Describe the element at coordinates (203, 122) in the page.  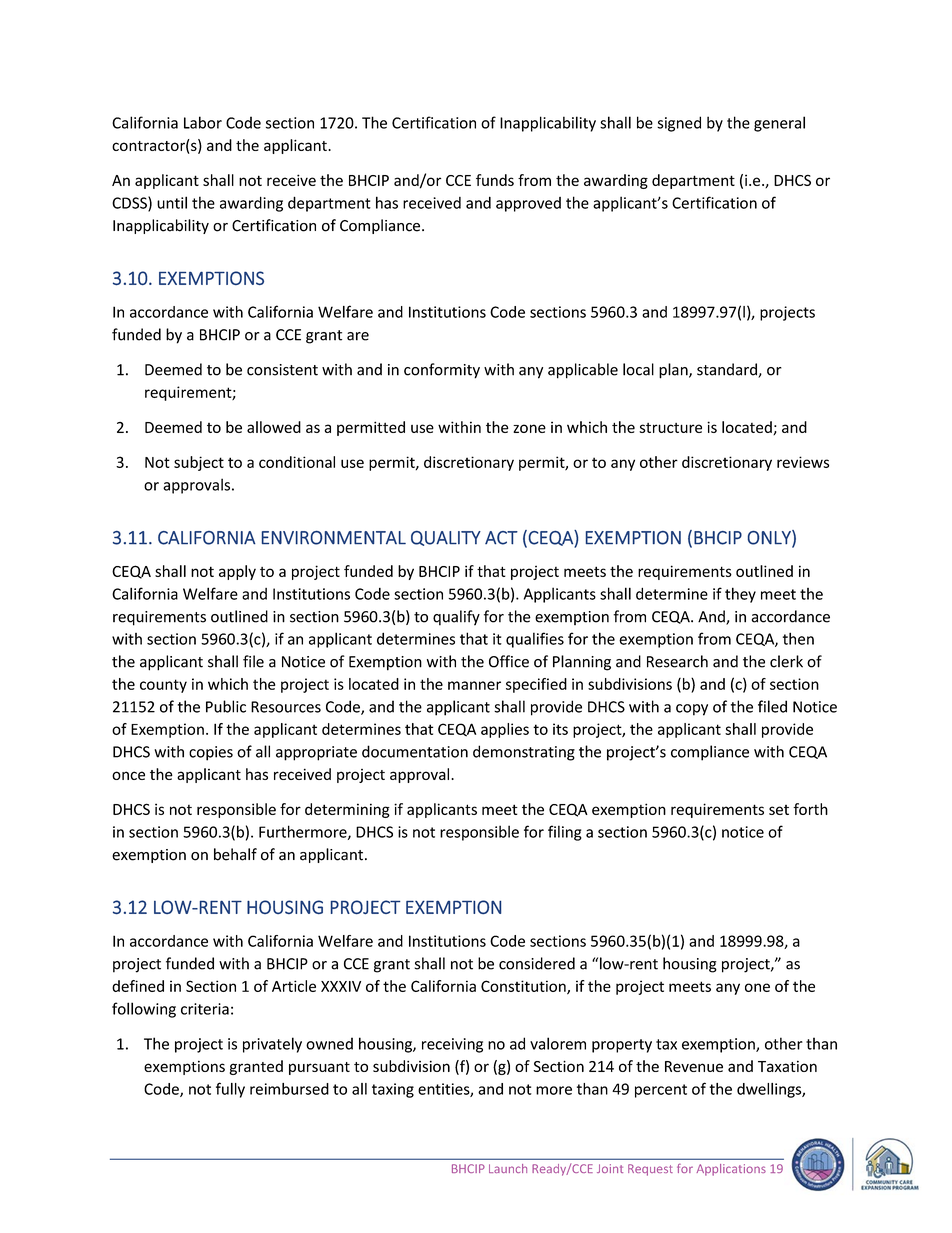
I see `Labor` at that location.
